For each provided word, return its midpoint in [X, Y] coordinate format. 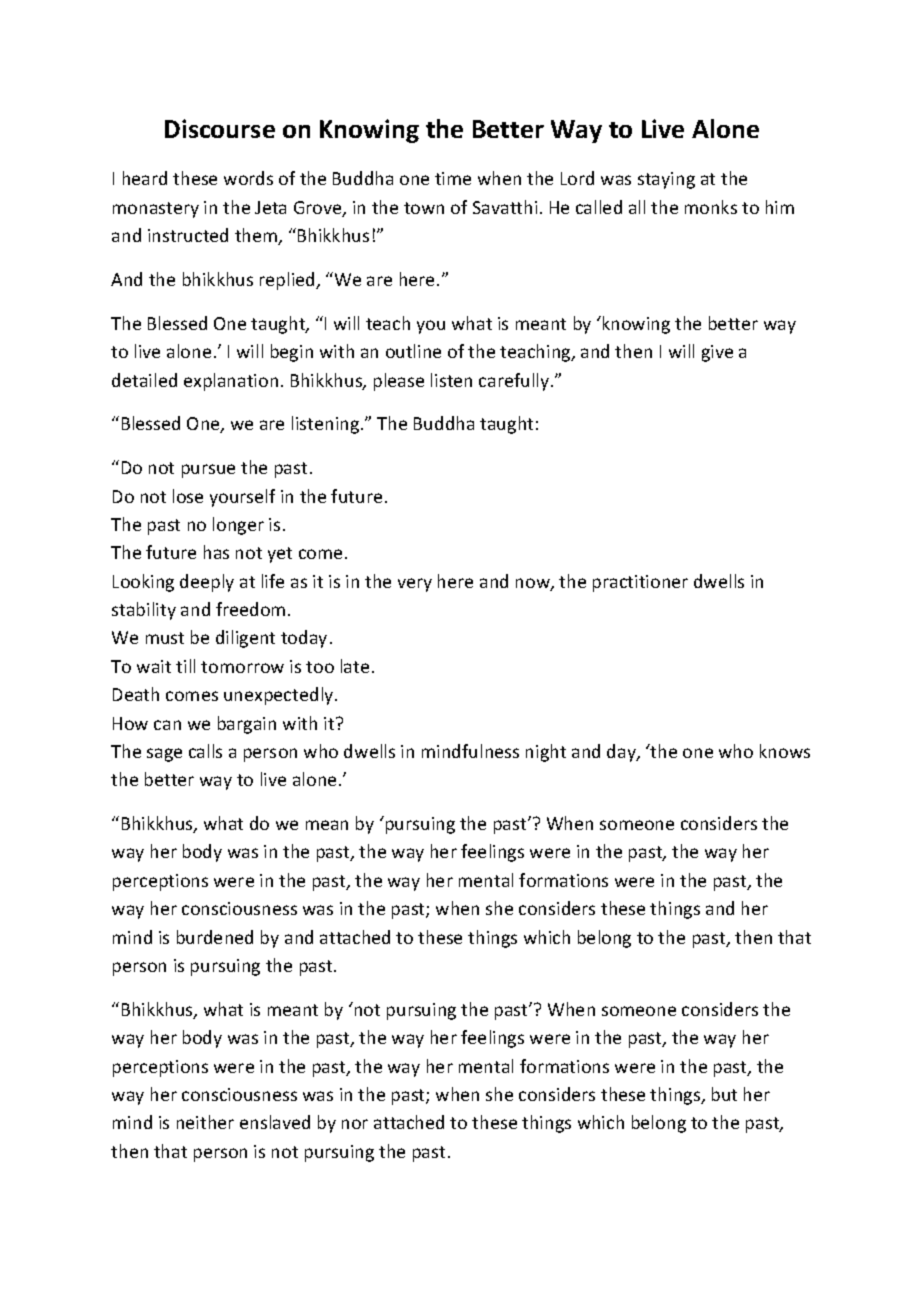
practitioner [640, 583]
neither [205, 1122]
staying [666, 180]
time [453, 178]
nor [355, 1124]
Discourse [220, 128]
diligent [245, 639]
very [415, 585]
